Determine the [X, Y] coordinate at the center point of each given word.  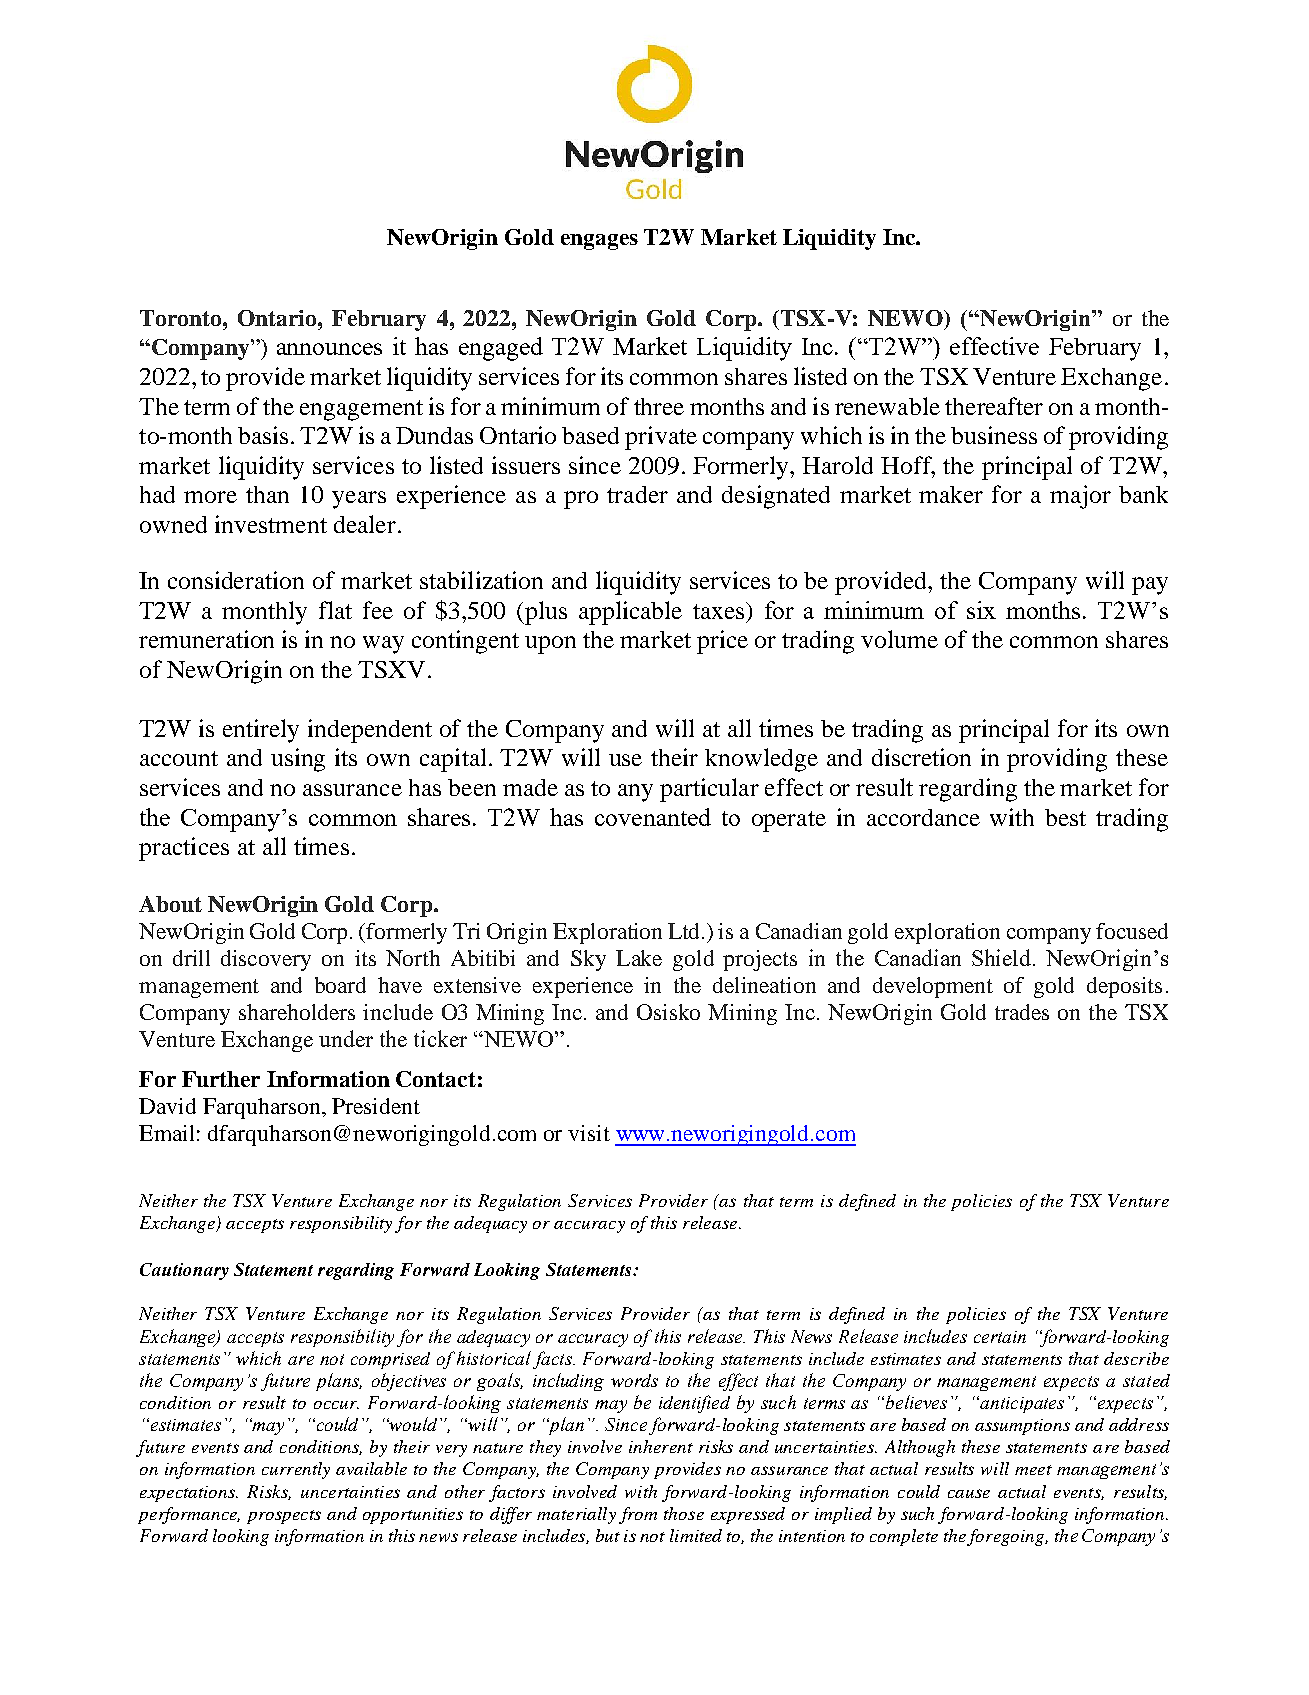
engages [599, 242]
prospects [284, 1517]
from [638, 1515]
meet [1033, 1470]
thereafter [994, 406]
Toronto [182, 318]
